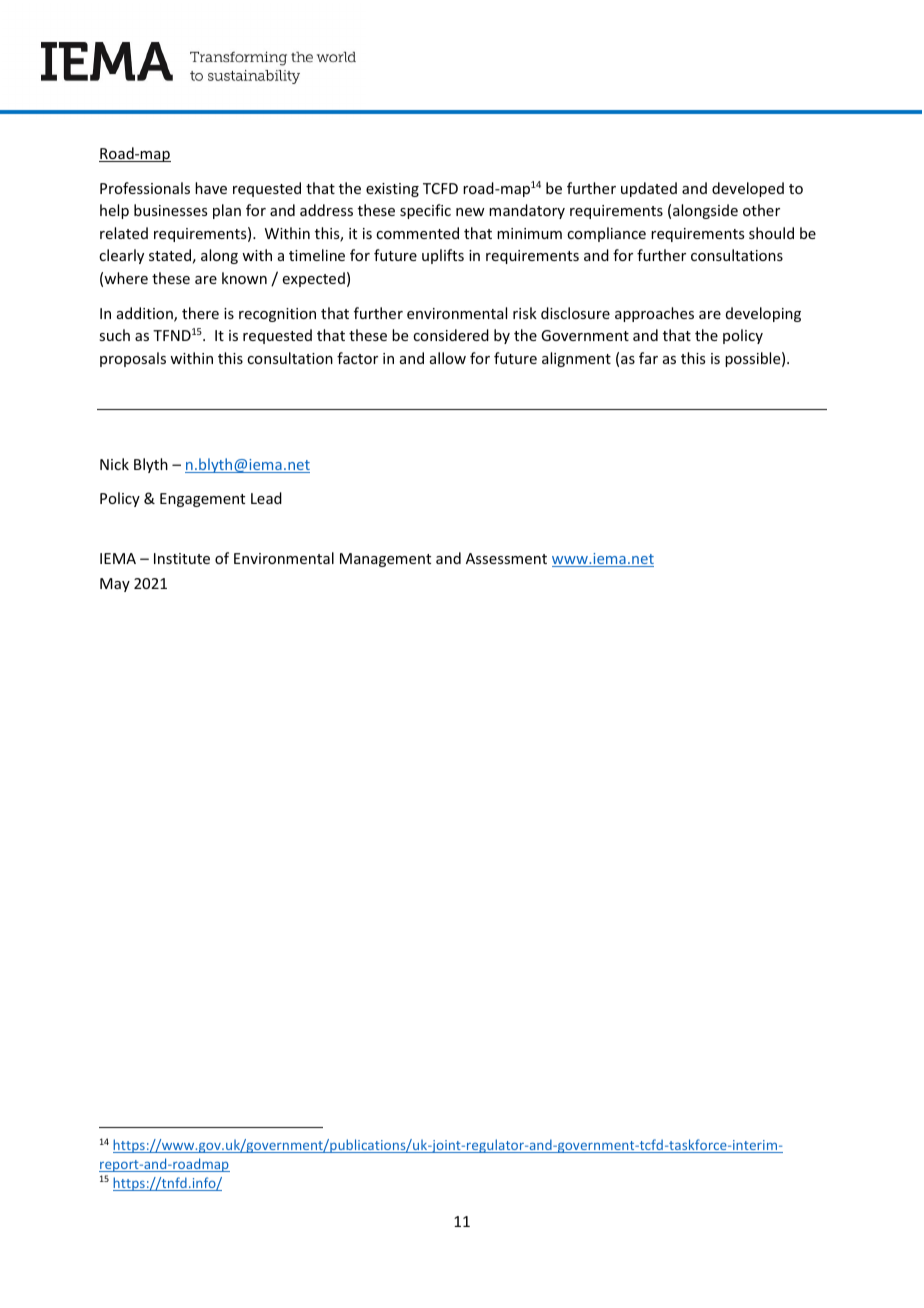  Describe the element at coordinates (649, 189) in the document. I see `updated` at that location.
